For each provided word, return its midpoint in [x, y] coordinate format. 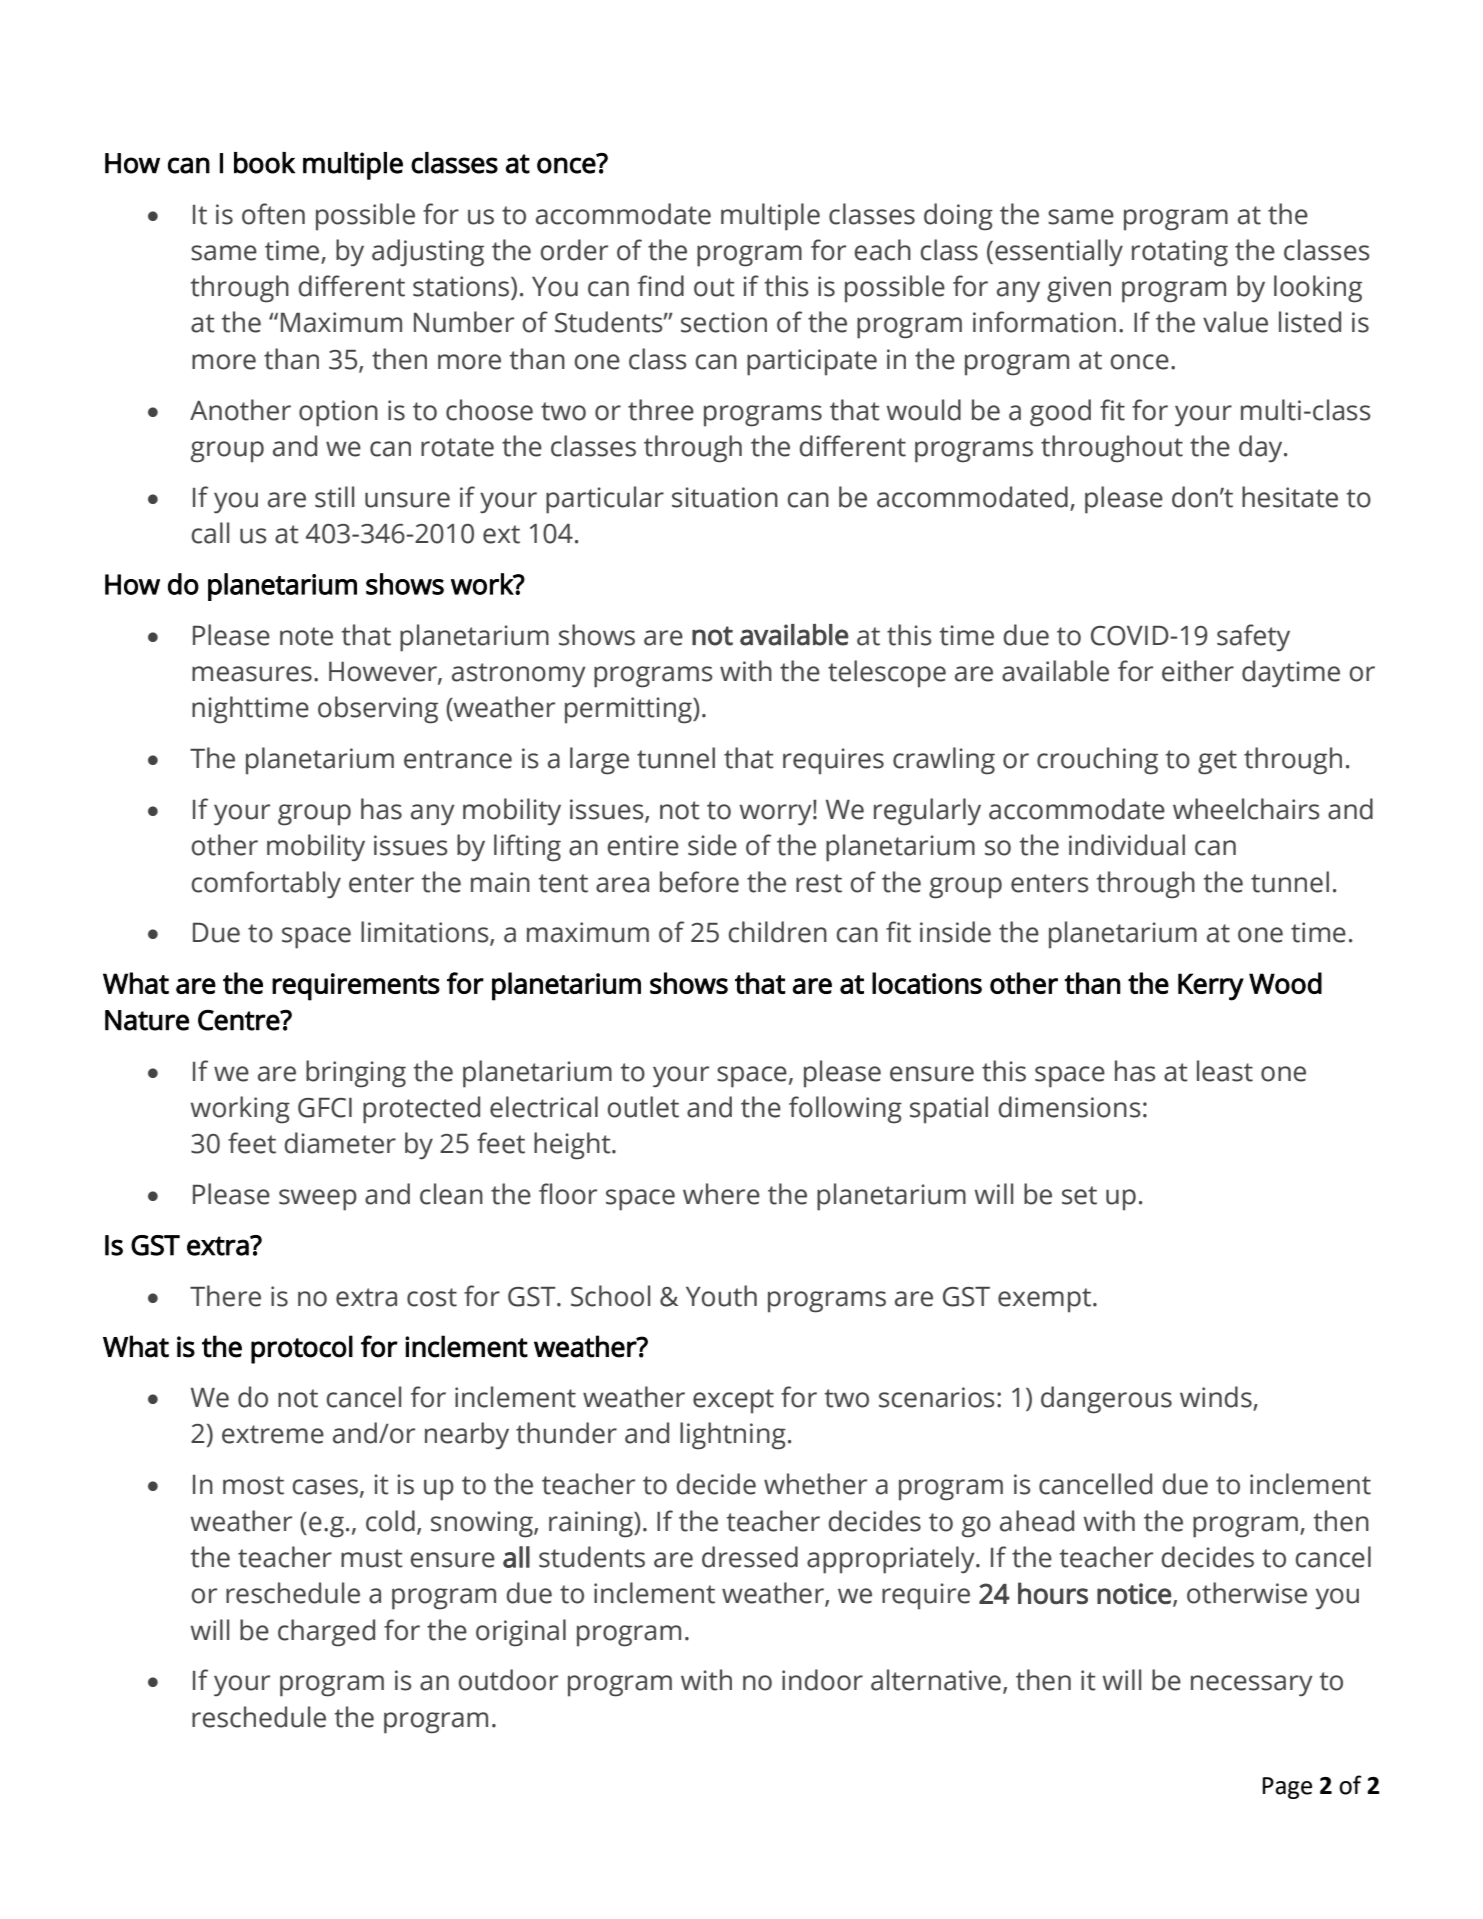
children [778, 932]
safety [1253, 637]
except [733, 1401]
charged [326, 1633]
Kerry [1211, 987]
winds [1217, 1398]
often [273, 214]
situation [725, 497]
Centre [239, 1020]
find [661, 286]
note [306, 636]
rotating [1180, 253]
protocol [302, 1349]
